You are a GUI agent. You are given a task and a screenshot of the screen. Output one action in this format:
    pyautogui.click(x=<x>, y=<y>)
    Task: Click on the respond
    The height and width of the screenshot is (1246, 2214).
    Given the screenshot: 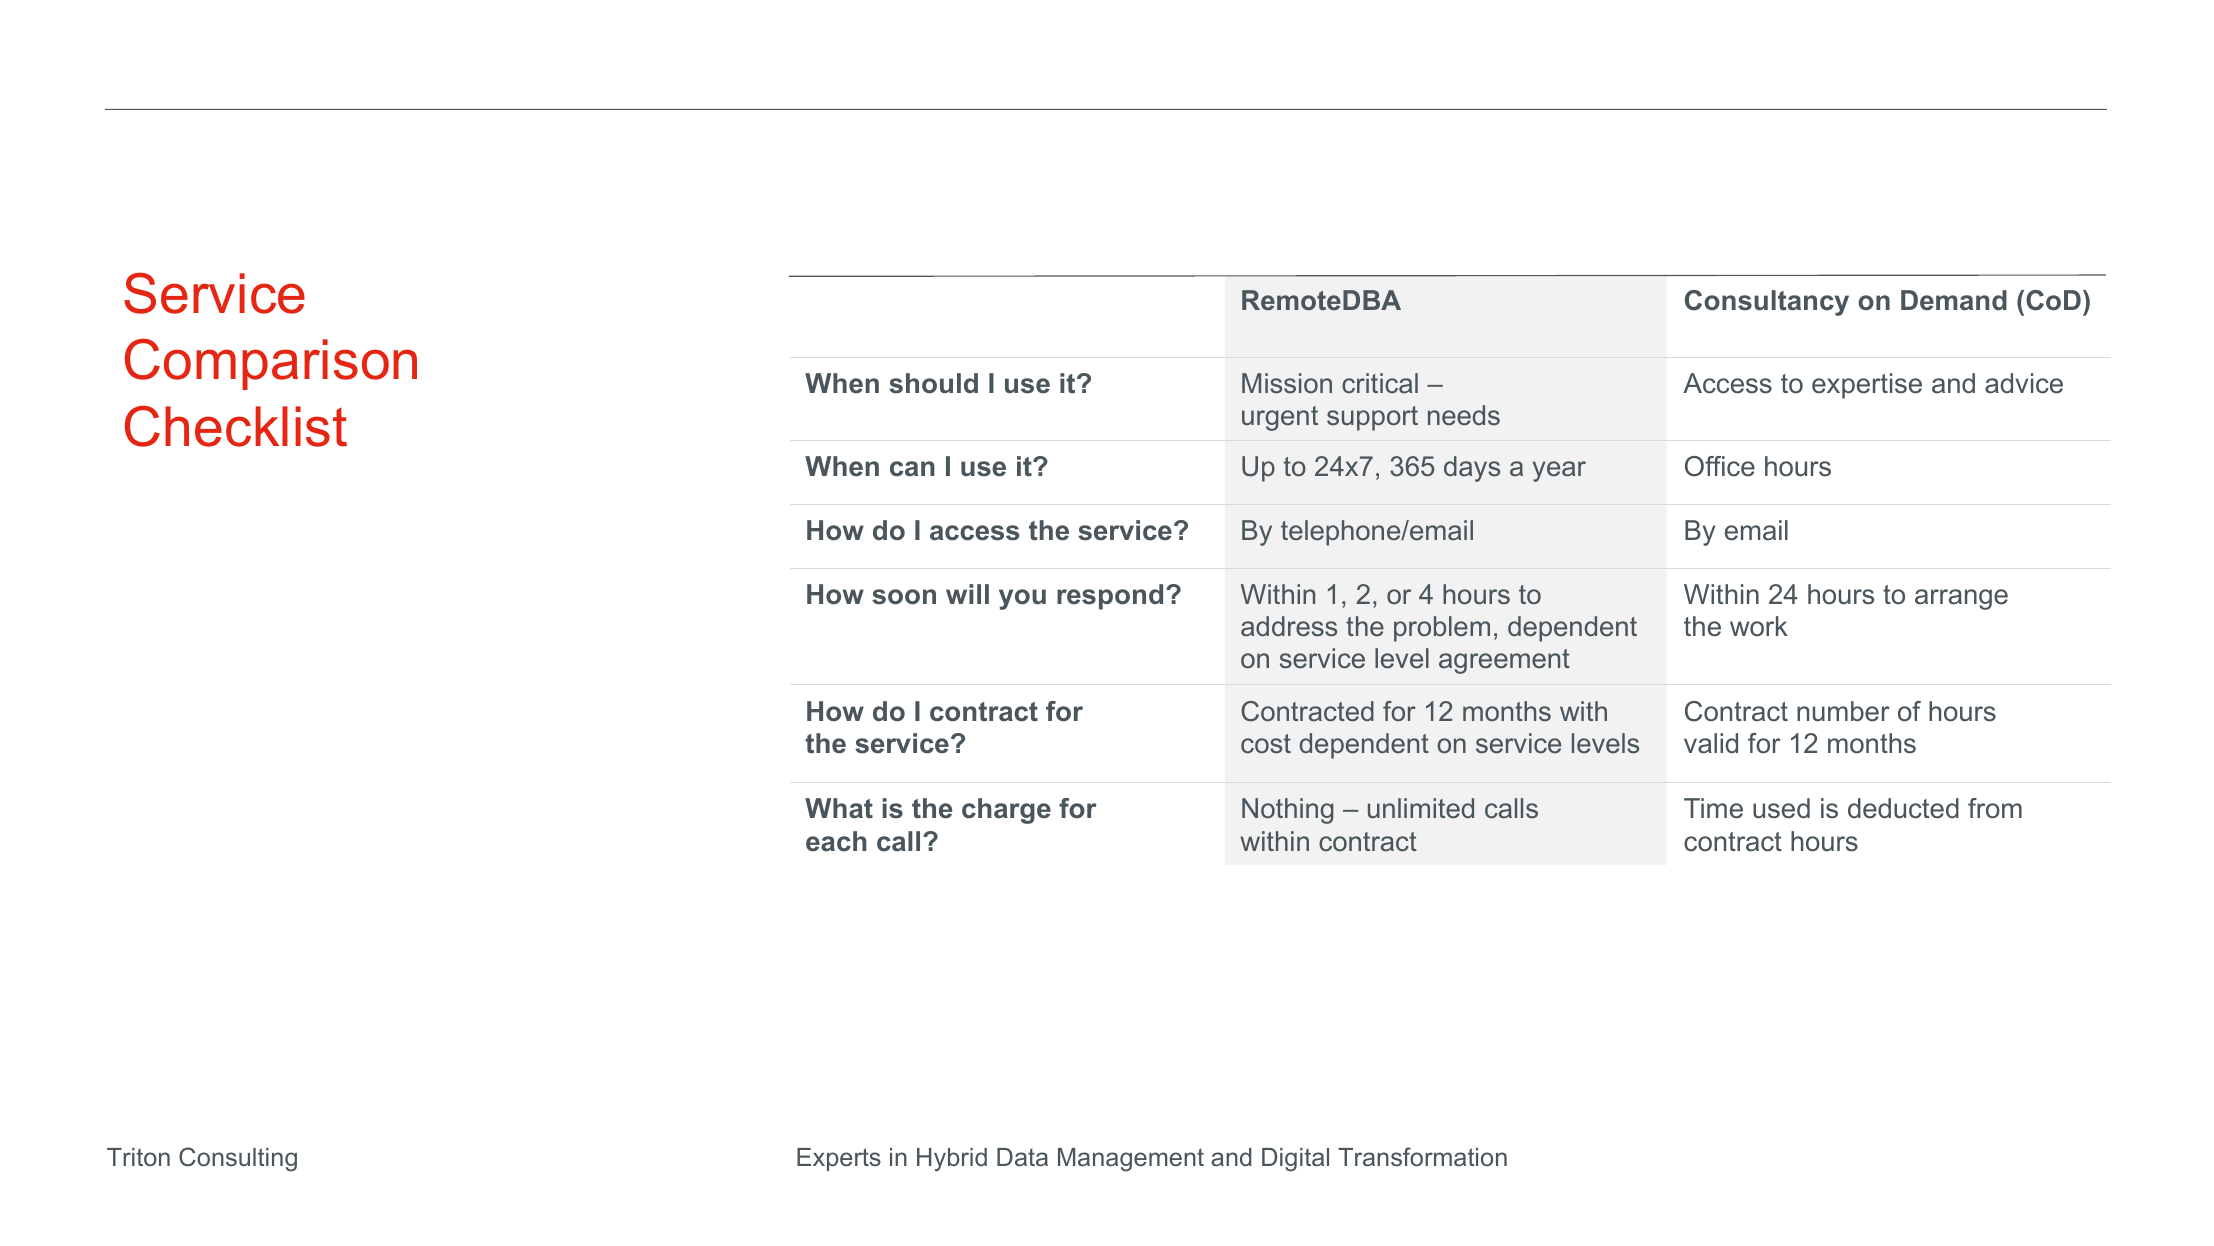 What is the action you would take?
    pyautogui.click(x=1110, y=597)
